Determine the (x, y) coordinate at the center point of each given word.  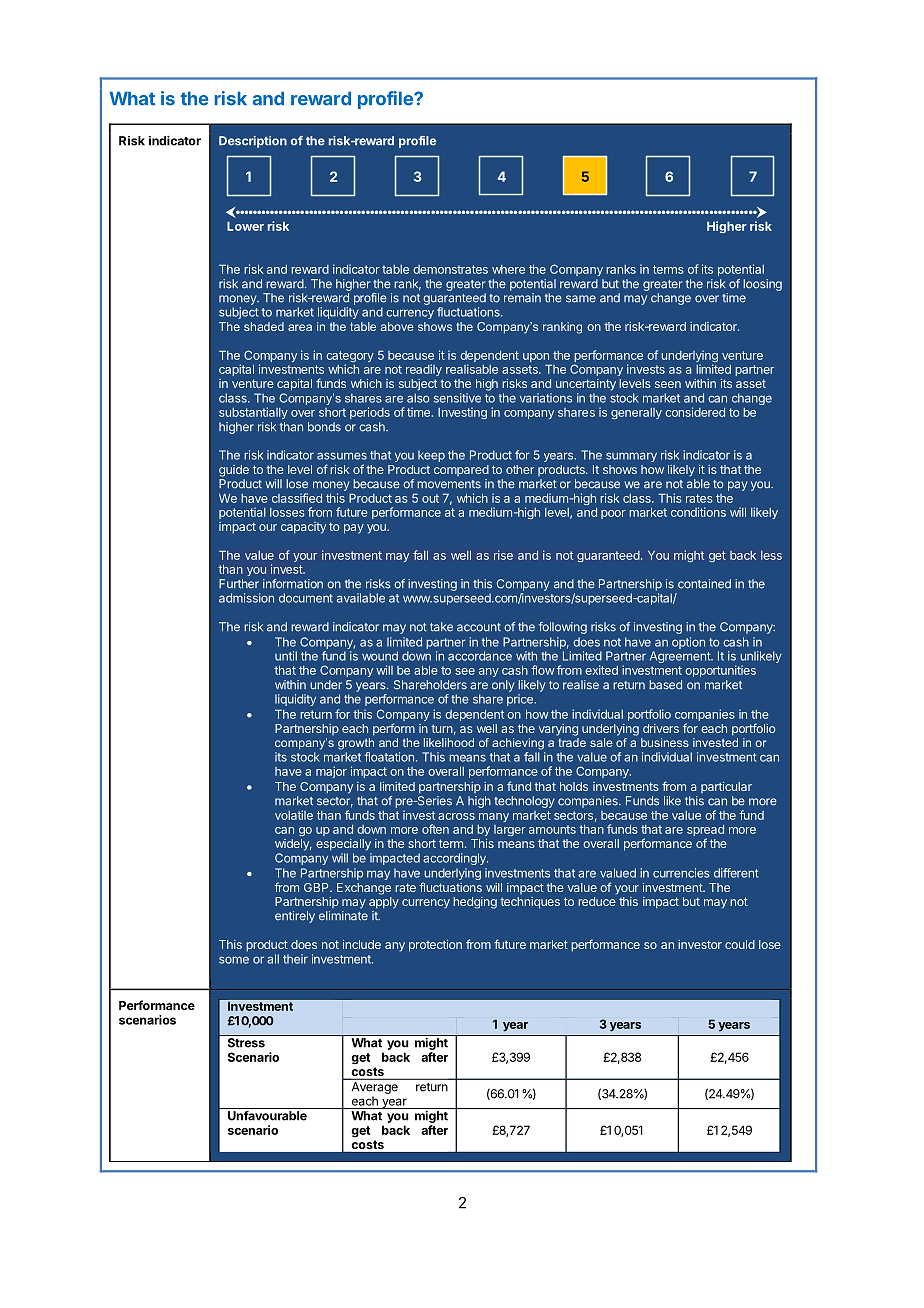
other (520, 469)
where (508, 269)
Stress (246, 1043)
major (331, 772)
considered (695, 412)
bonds (324, 427)
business (665, 742)
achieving (518, 744)
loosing (762, 285)
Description (253, 142)
